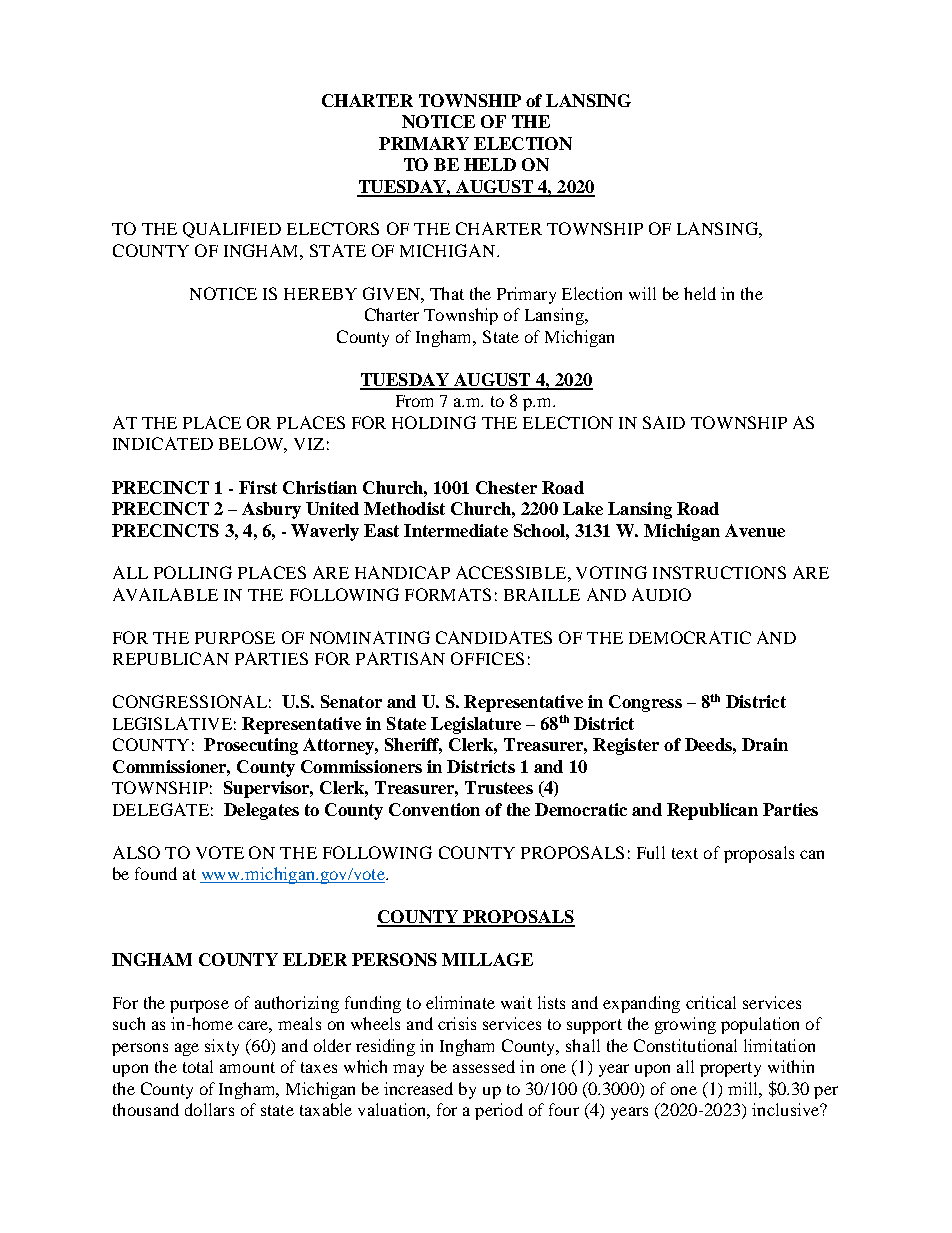  I want to click on INDICATED, so click(163, 443).
